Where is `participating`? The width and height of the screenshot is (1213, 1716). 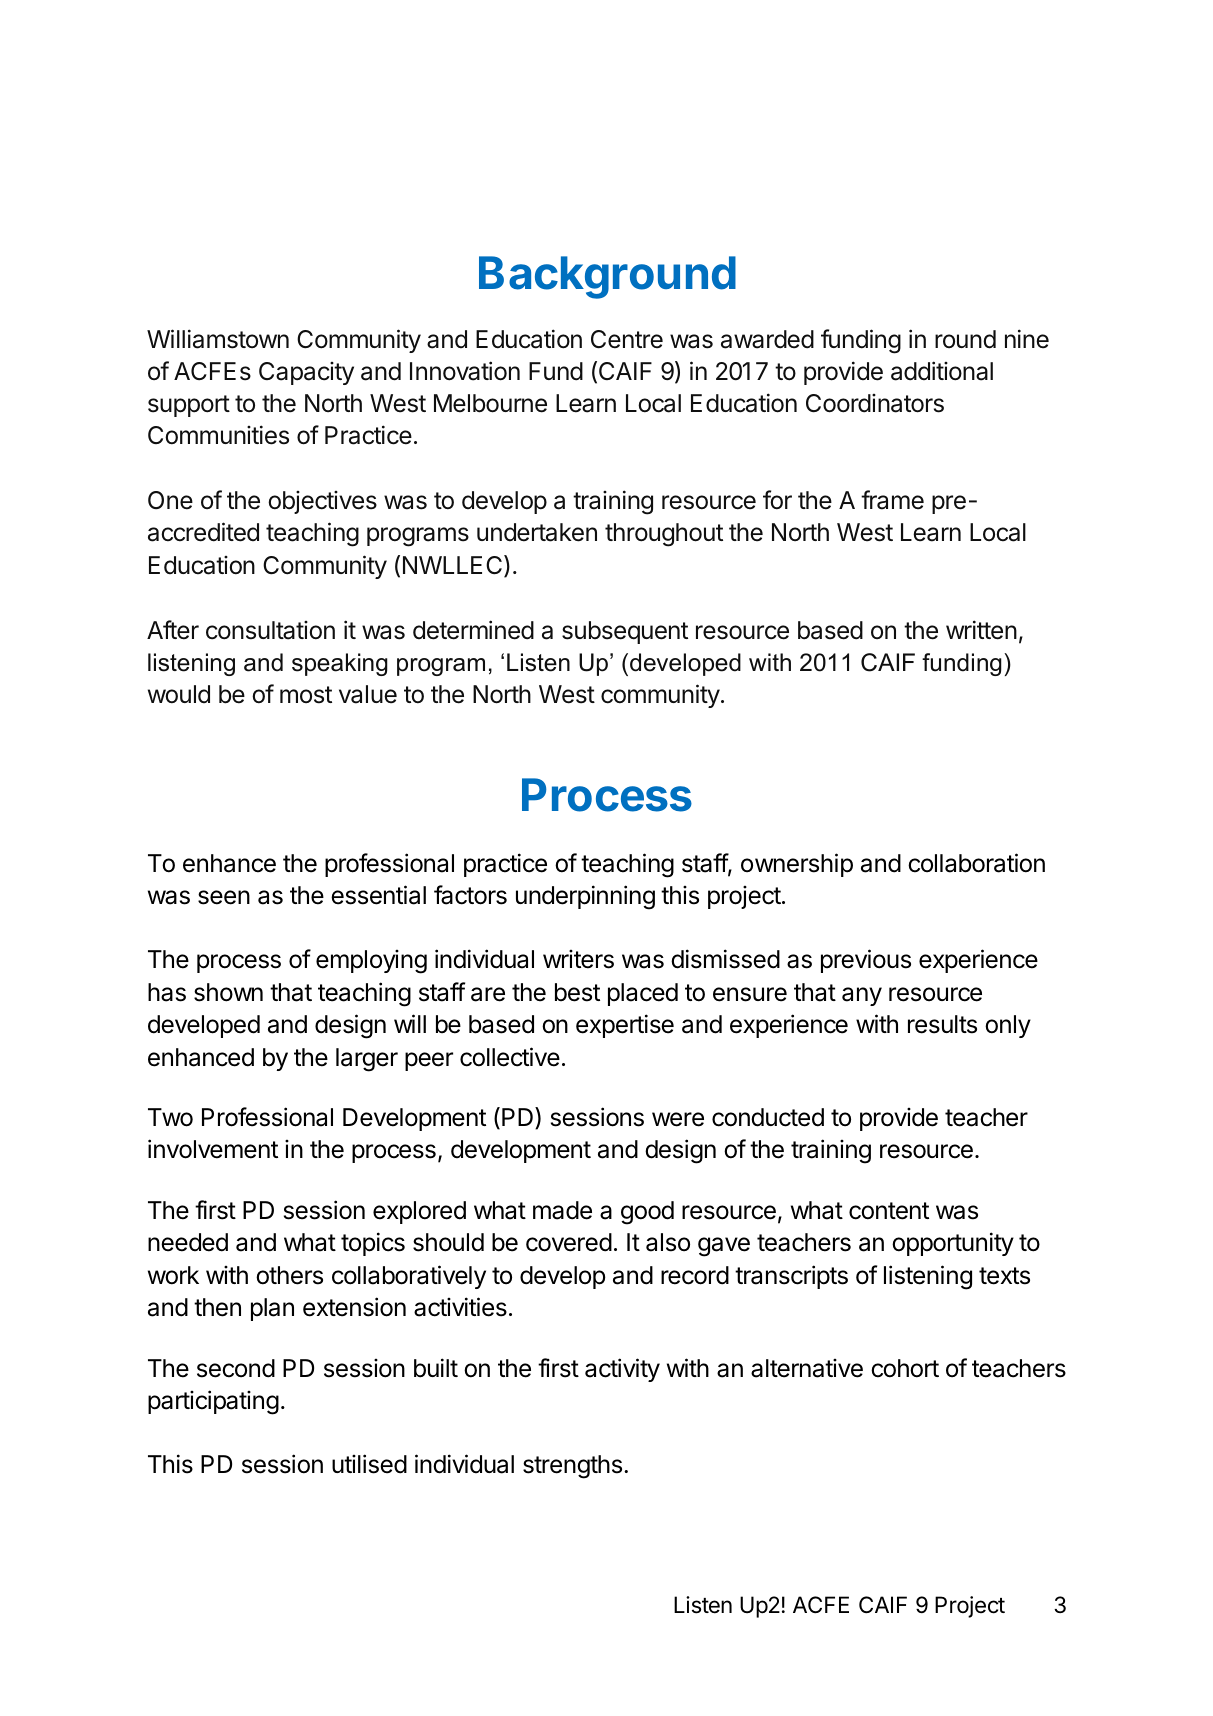
participating is located at coordinates (213, 1402).
